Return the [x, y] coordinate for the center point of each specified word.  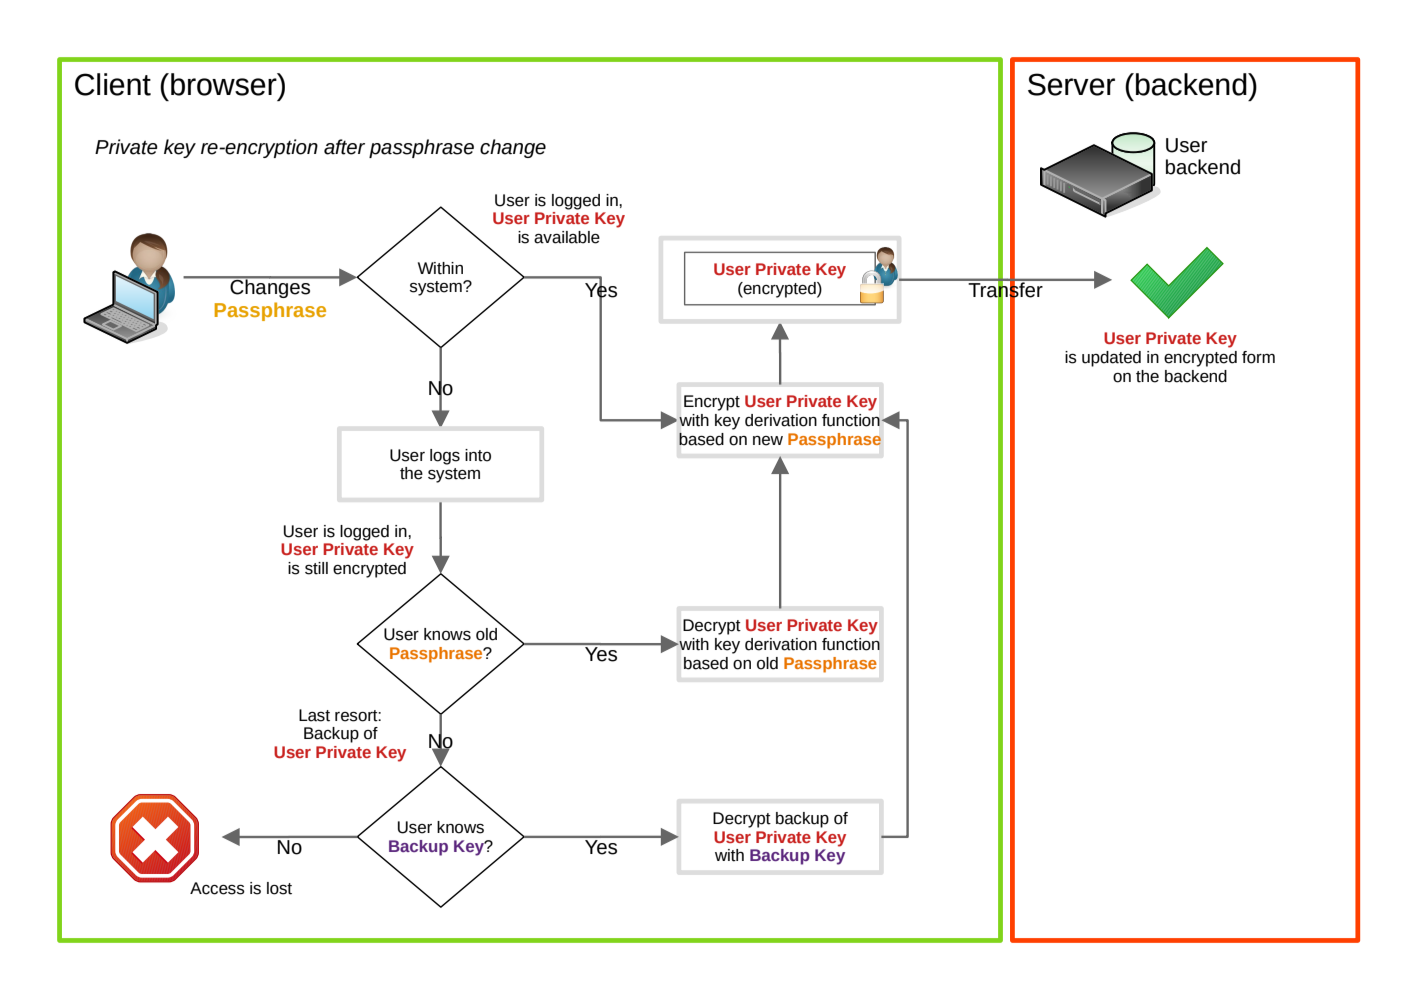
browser [225, 84]
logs [445, 457]
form [1258, 357]
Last [314, 715]
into [478, 455]
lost [279, 888]
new [768, 441]
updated [1111, 359]
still [316, 568]
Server [1071, 84]
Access [217, 888]
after [344, 147]
